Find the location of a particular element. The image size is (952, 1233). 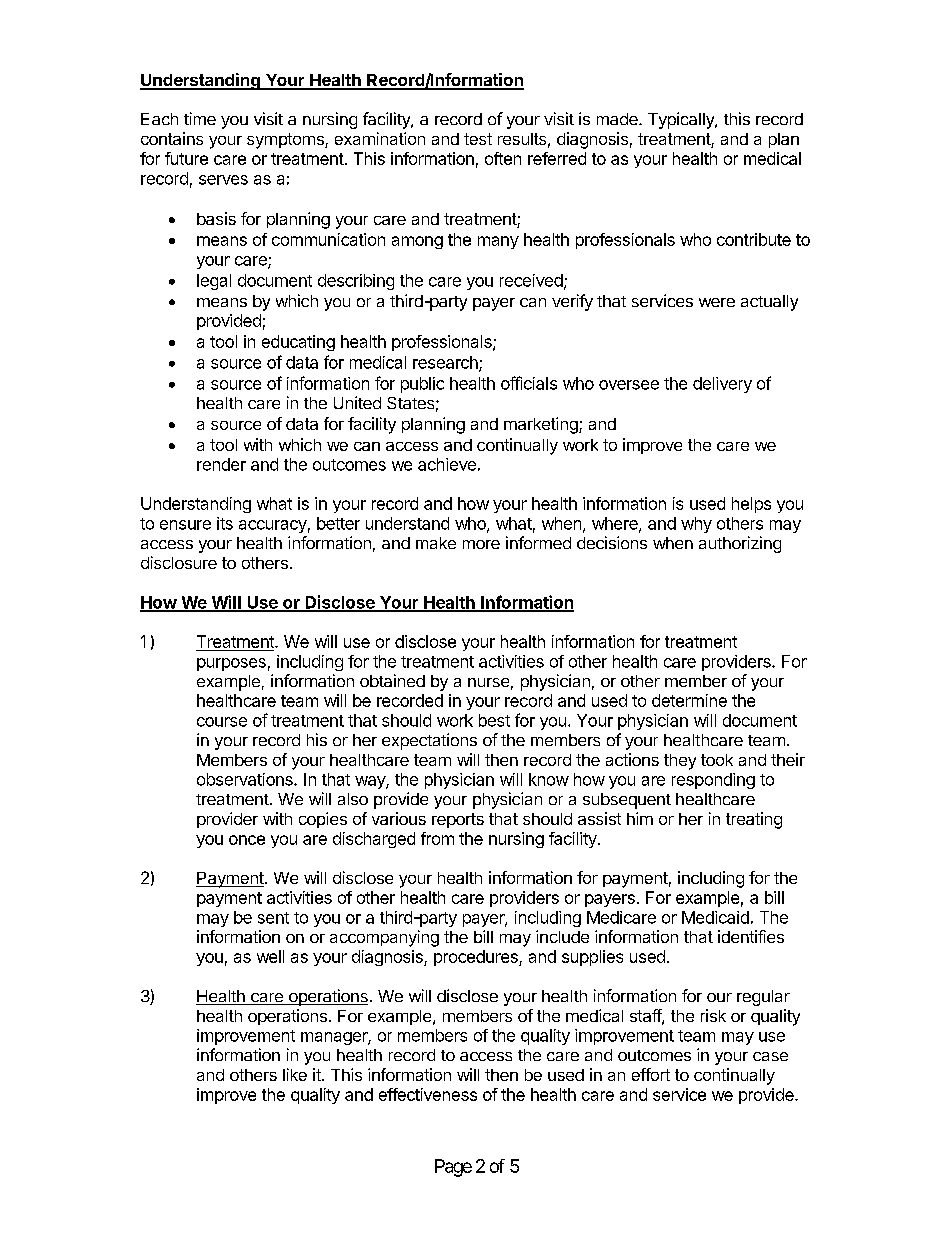

delivery is located at coordinates (722, 385).
